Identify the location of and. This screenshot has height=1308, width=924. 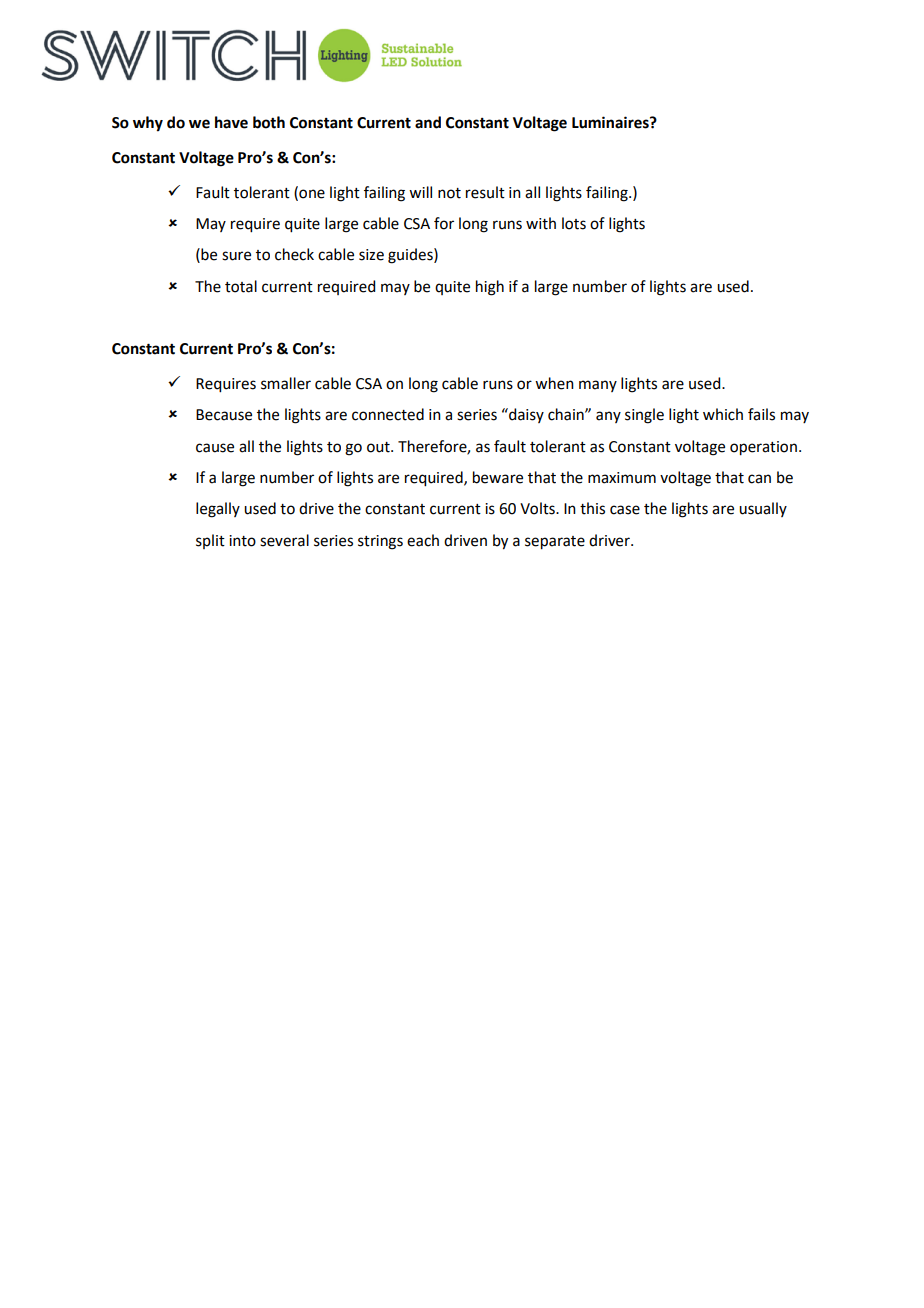
(428, 122).
